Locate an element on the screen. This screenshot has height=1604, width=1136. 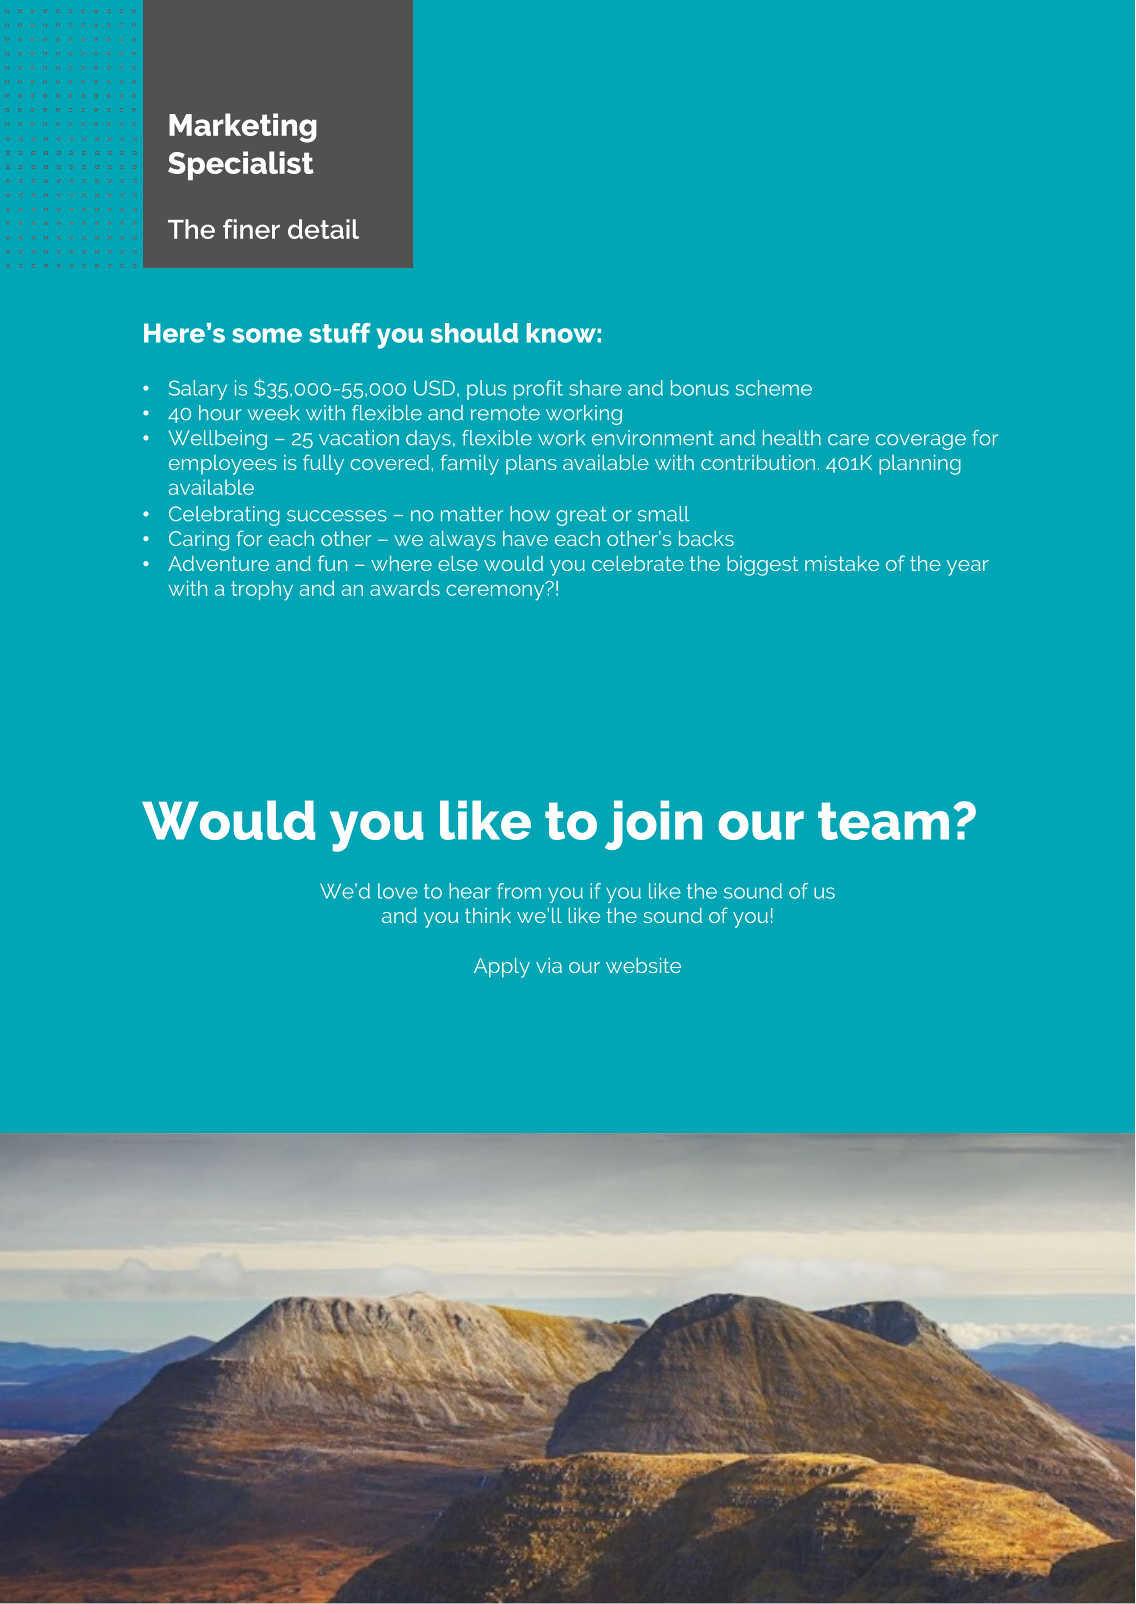
love is located at coordinates (398, 891).
